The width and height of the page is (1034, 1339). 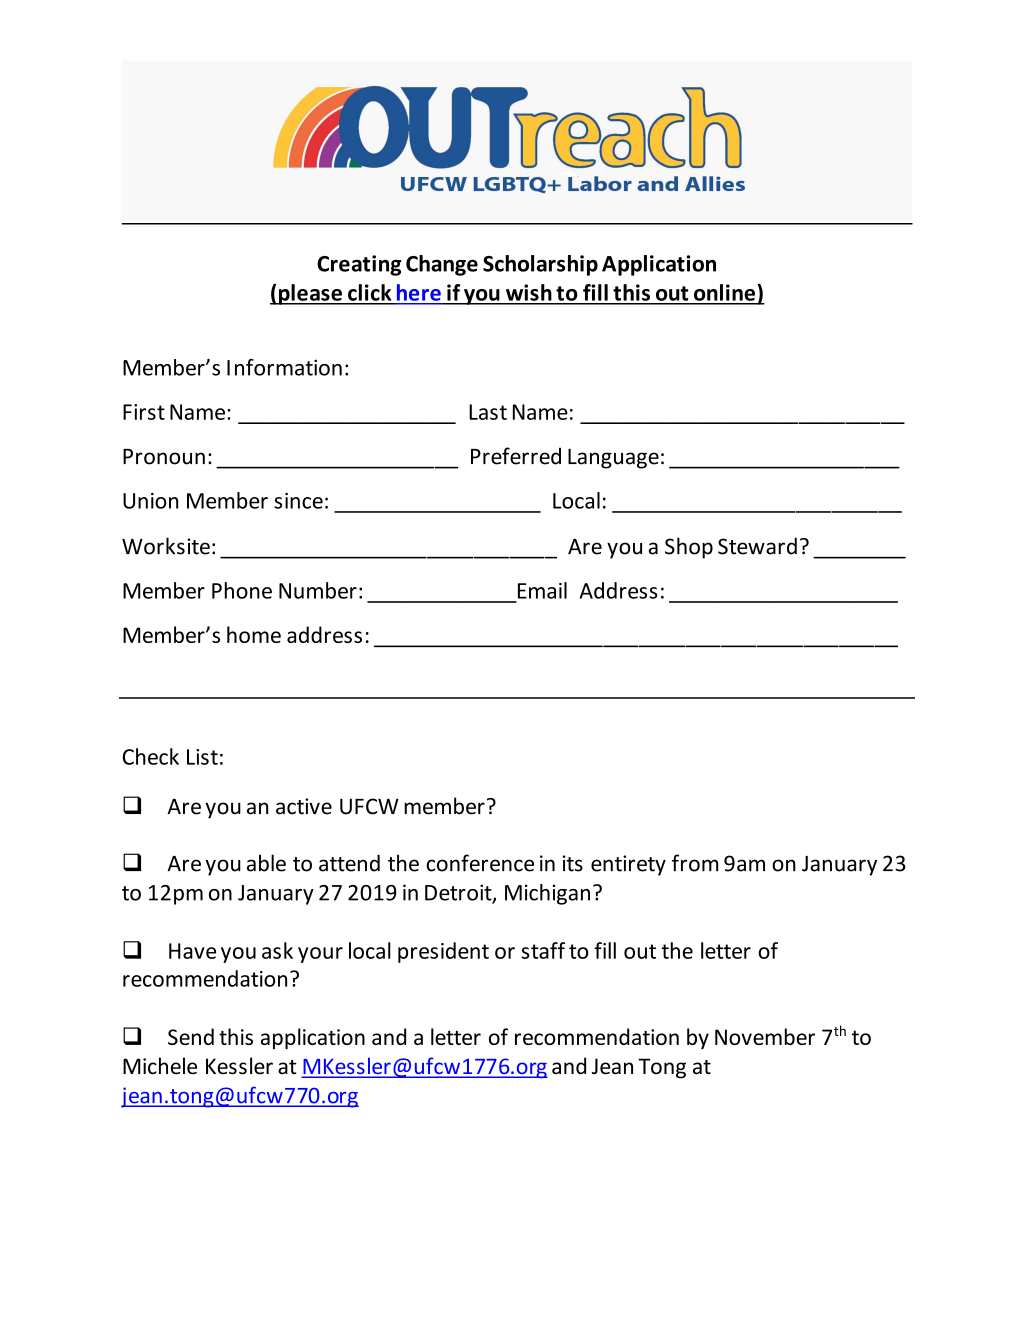 I want to click on home, so click(x=254, y=634).
